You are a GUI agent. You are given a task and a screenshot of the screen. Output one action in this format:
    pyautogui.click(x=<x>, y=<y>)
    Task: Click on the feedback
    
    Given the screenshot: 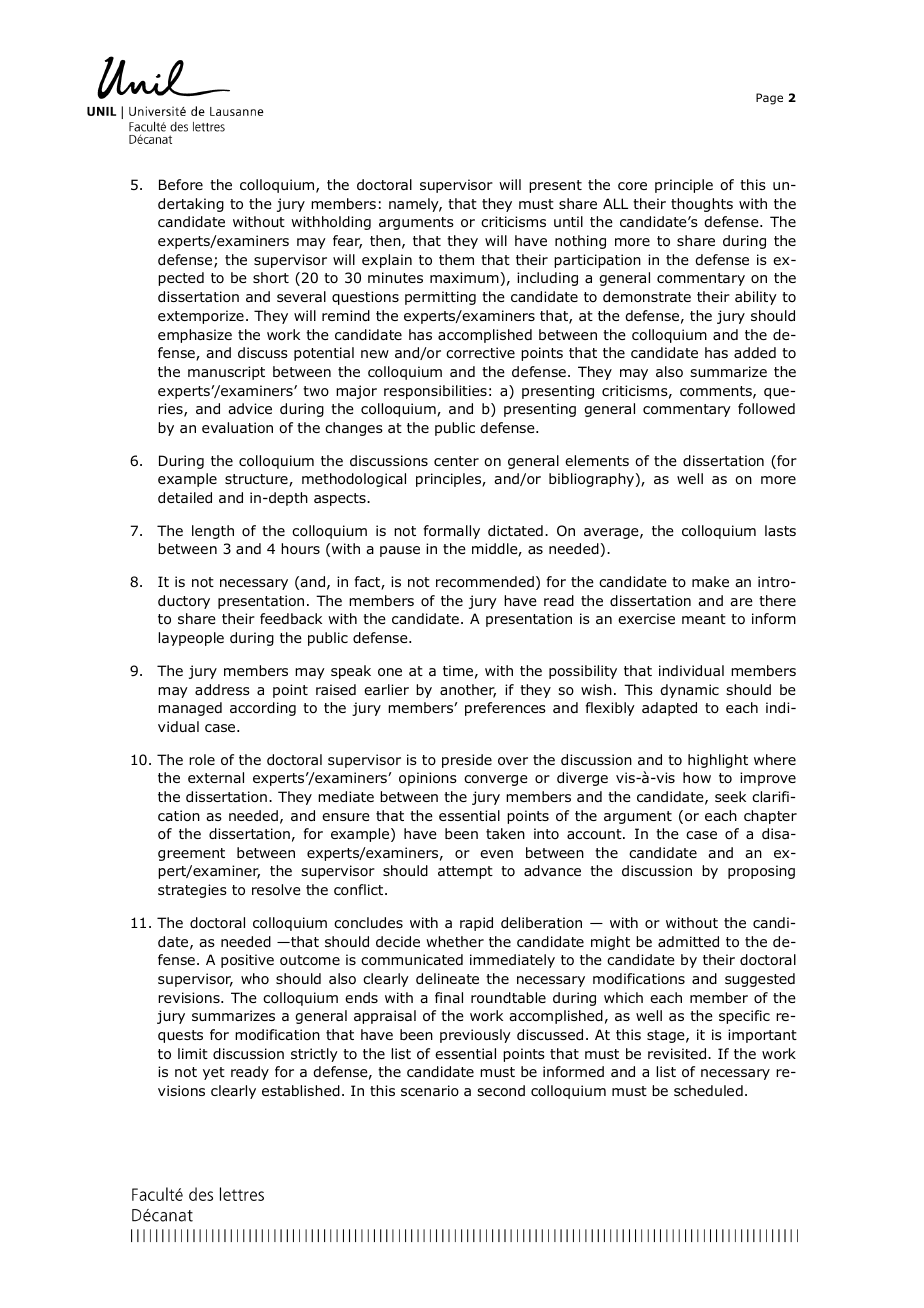 What is the action you would take?
    pyautogui.click(x=291, y=618)
